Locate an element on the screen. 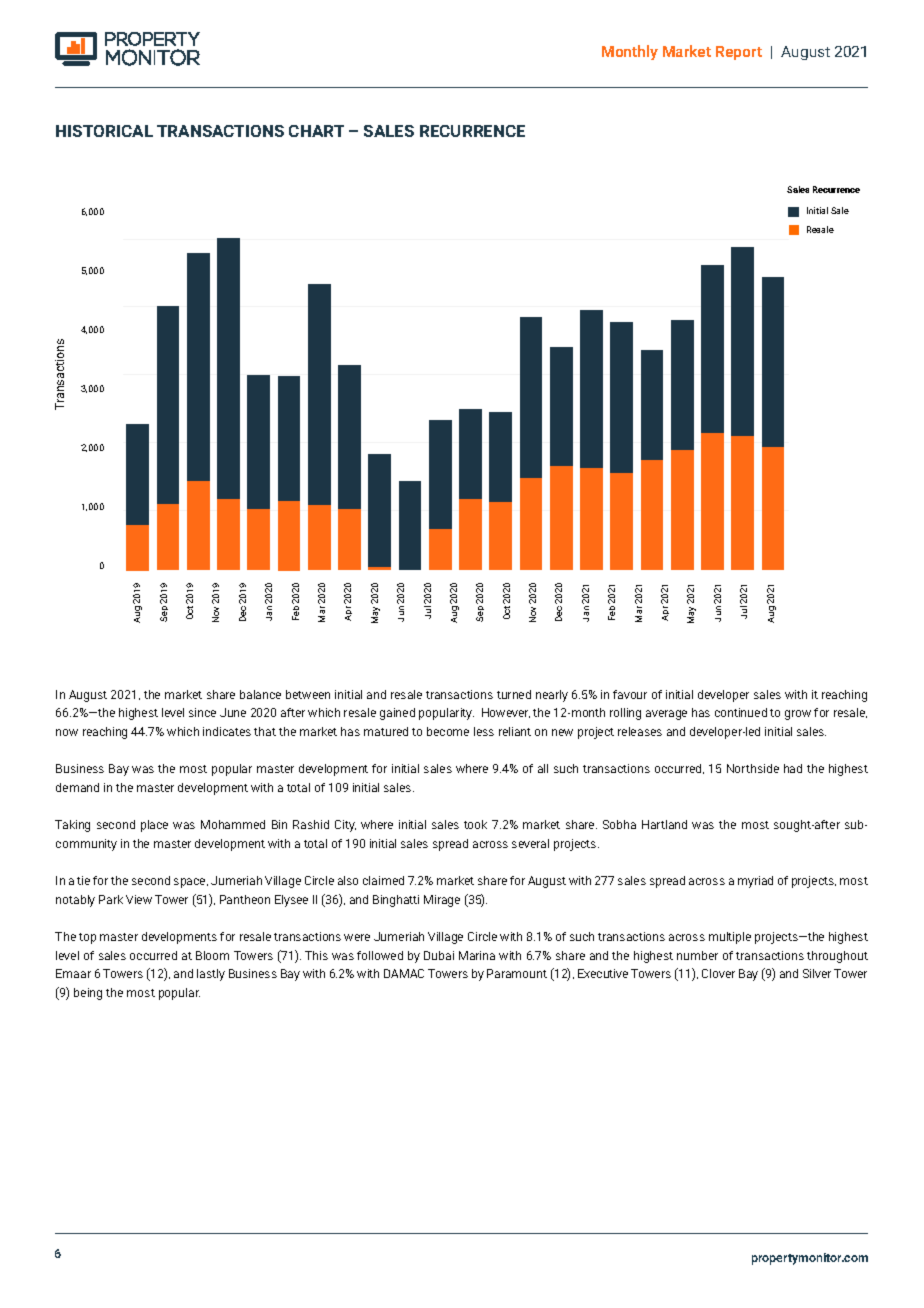 This screenshot has width=924, height=1308. balance is located at coordinates (260, 694).
